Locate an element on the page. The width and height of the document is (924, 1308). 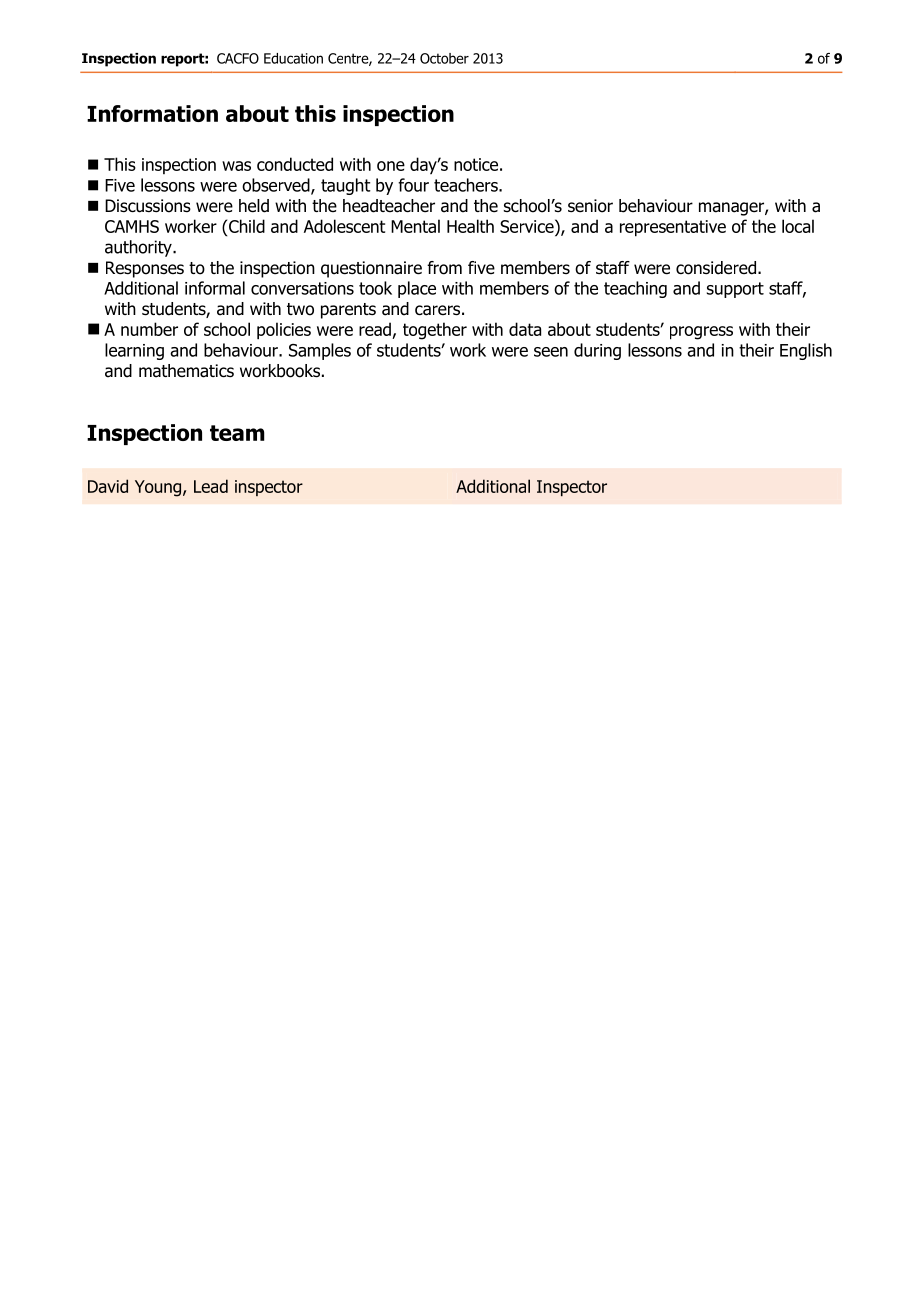
number is located at coordinates (149, 329).
